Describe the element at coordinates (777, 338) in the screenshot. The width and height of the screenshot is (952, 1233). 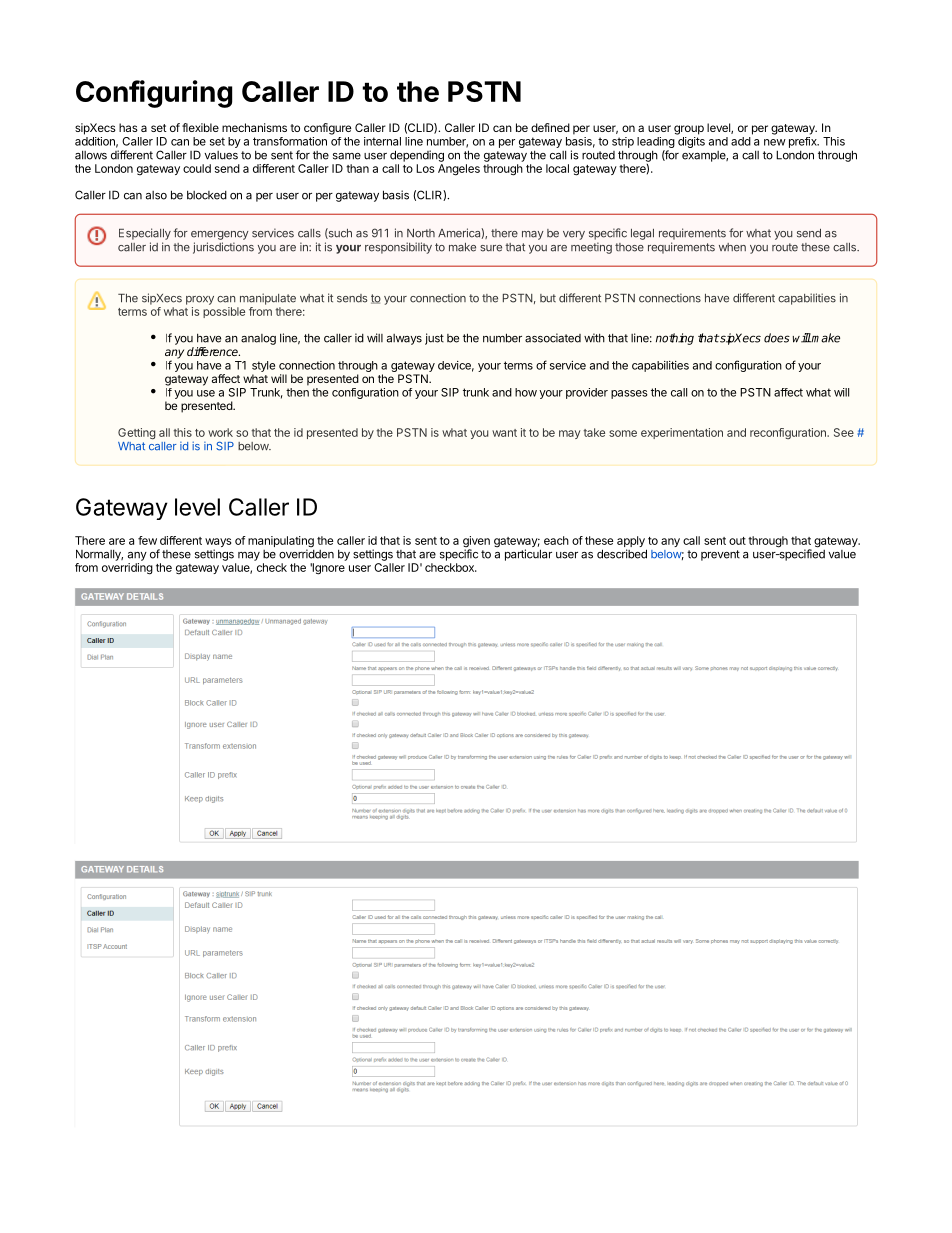
I see `does` at that location.
